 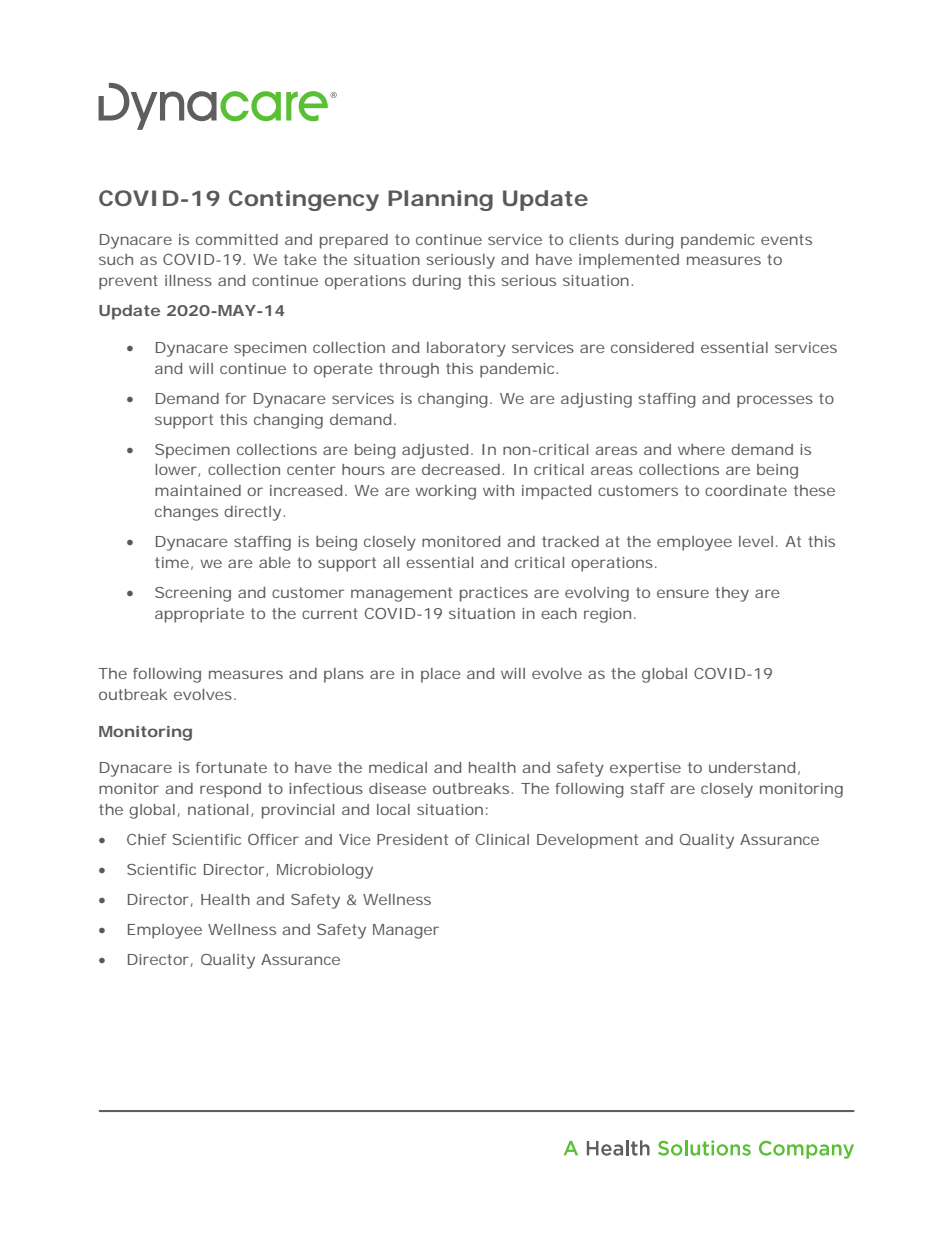 I want to click on Chief, so click(x=147, y=839).
